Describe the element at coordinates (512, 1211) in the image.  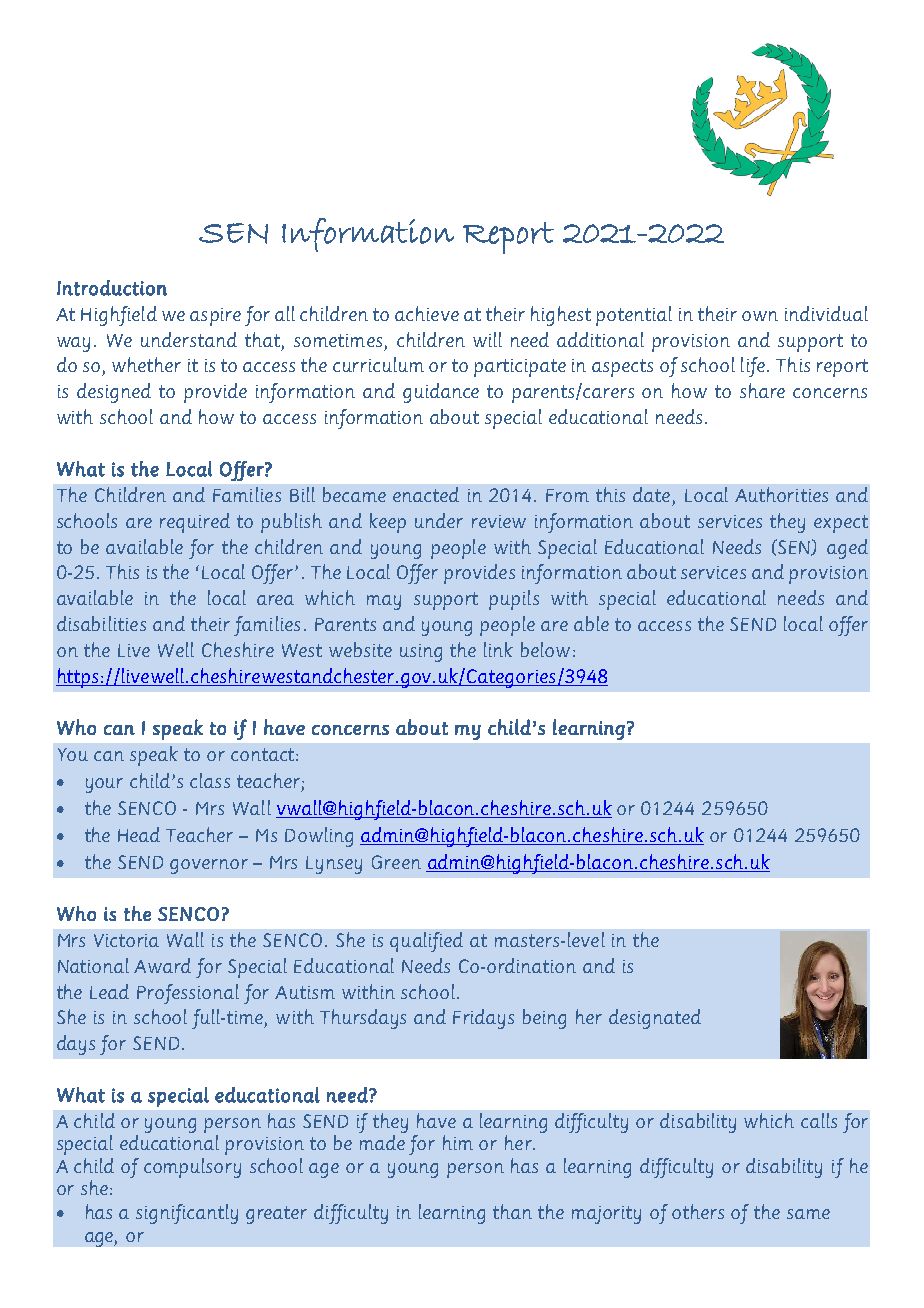
I see `than` at that location.
